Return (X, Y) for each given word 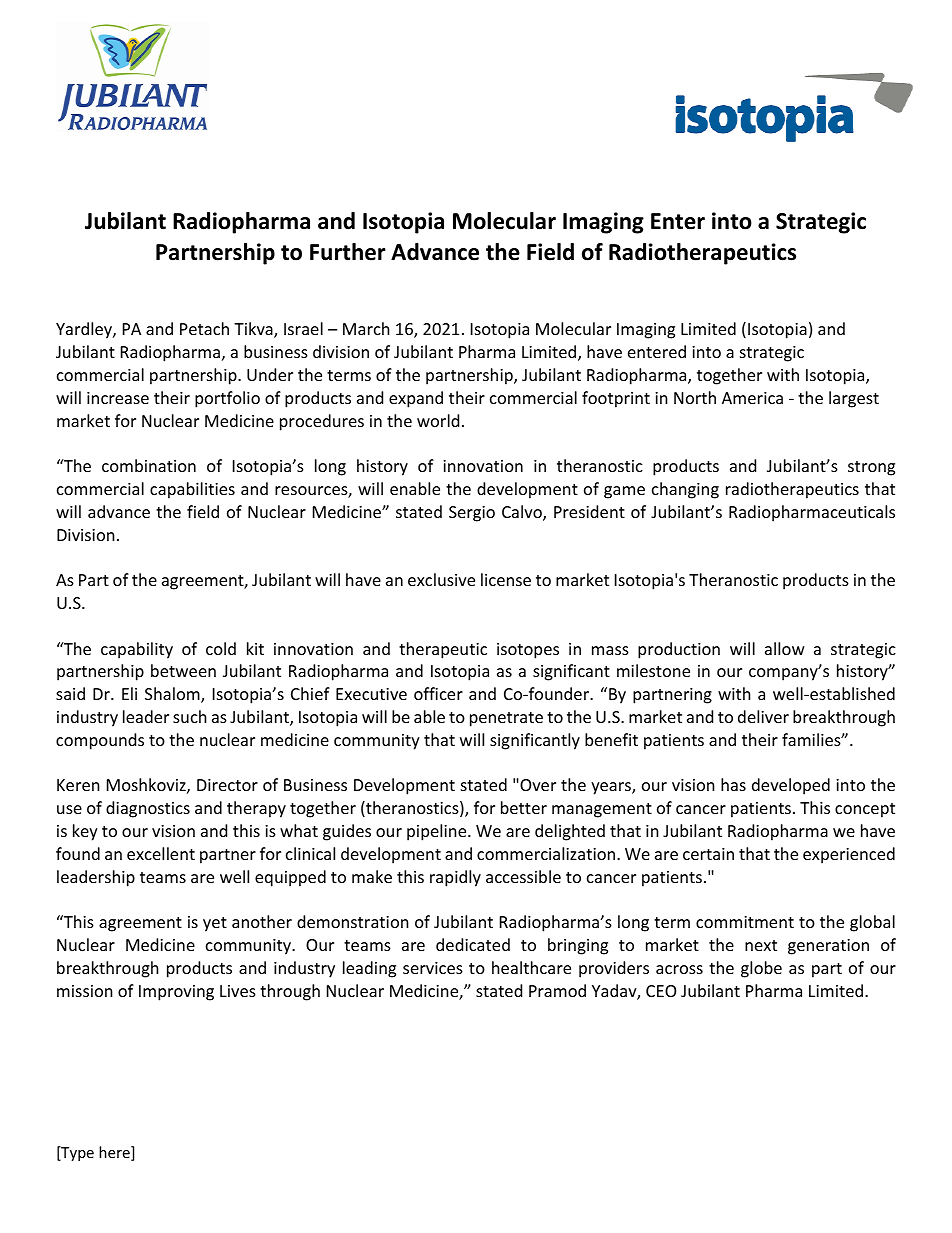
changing (685, 490)
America (752, 398)
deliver (763, 716)
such (190, 716)
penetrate (506, 719)
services (433, 968)
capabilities (192, 490)
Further (348, 252)
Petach (204, 328)
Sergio (472, 514)
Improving (176, 993)
